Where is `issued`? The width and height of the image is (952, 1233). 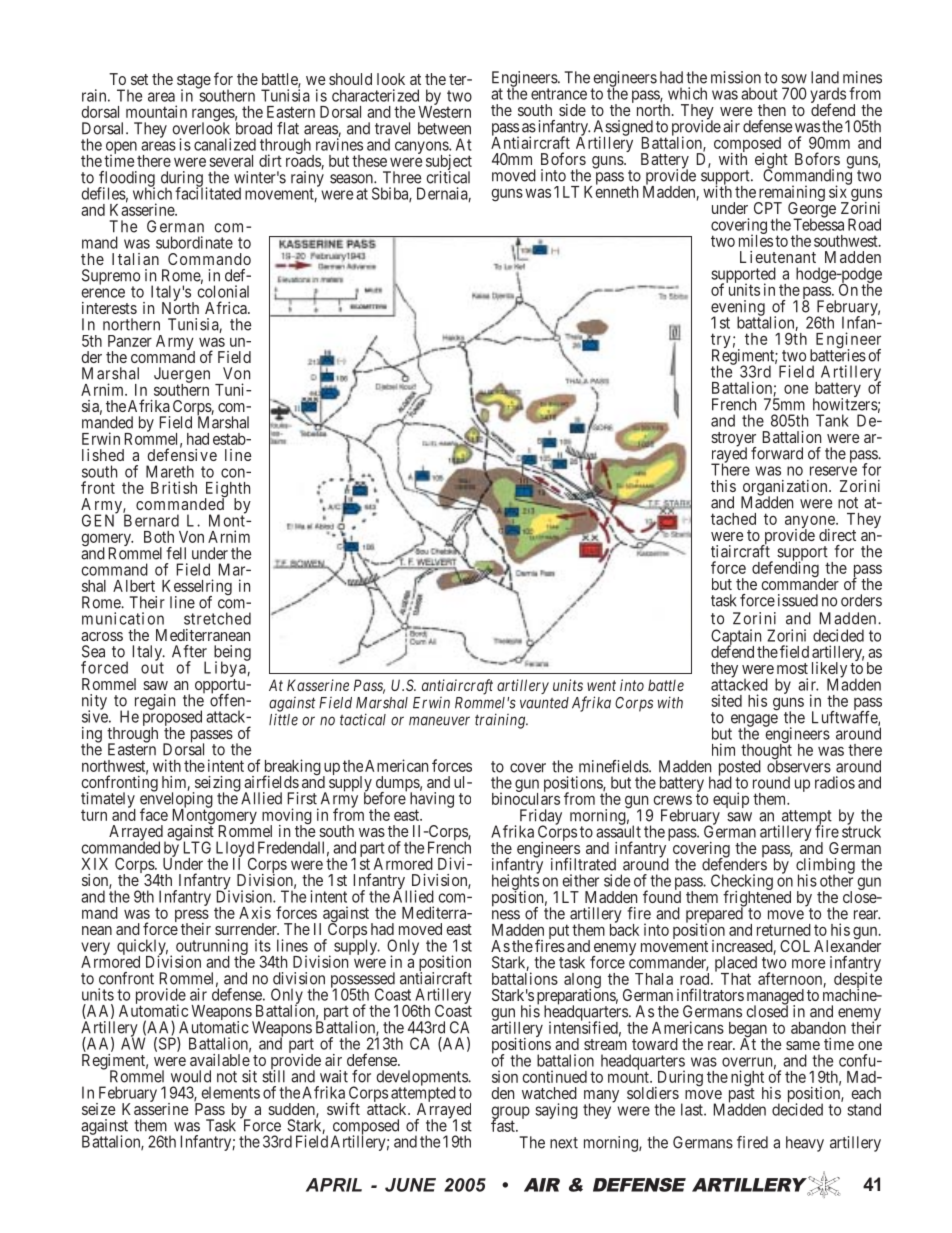 issued is located at coordinates (798, 600).
